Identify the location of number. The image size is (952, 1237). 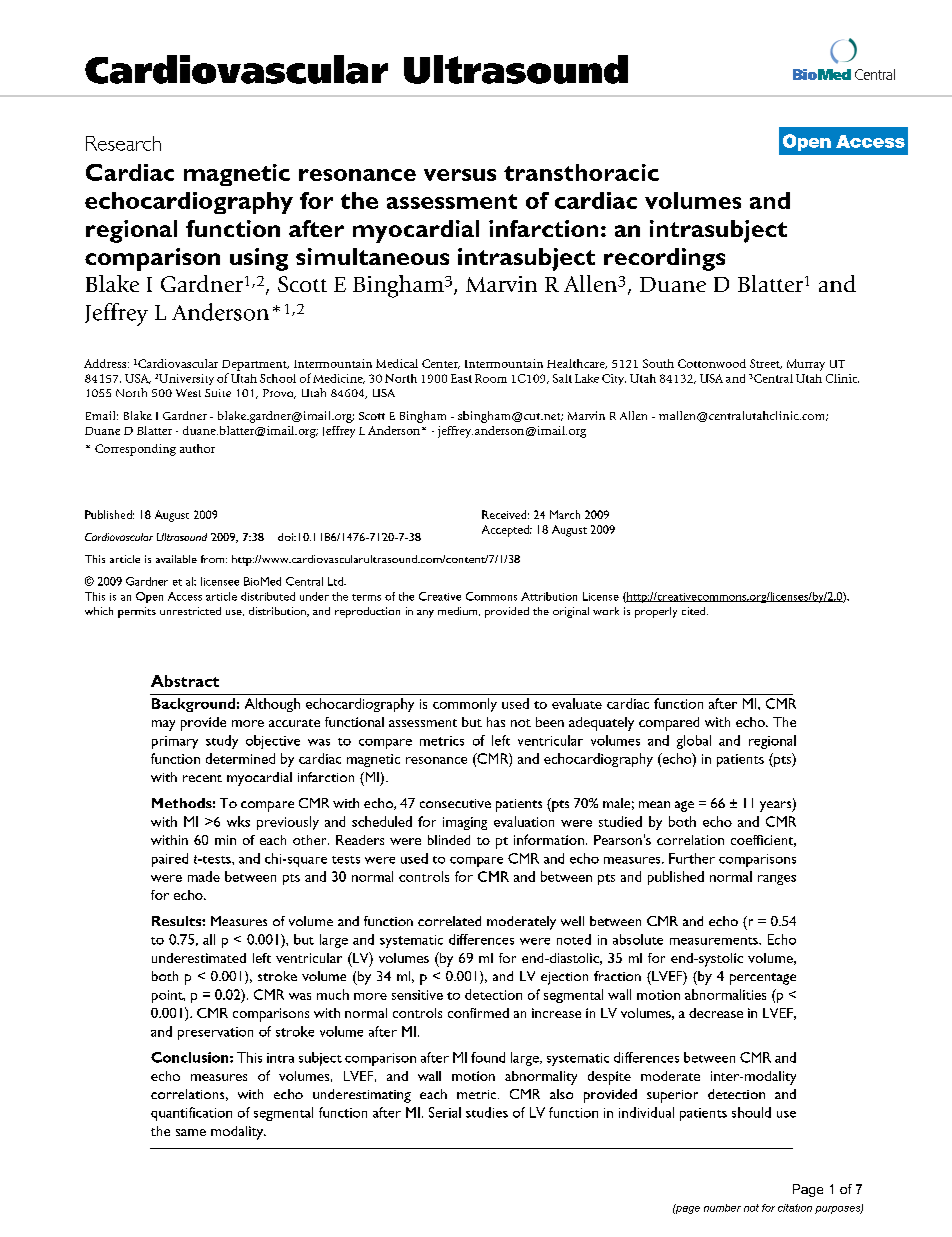
(722, 1208).
